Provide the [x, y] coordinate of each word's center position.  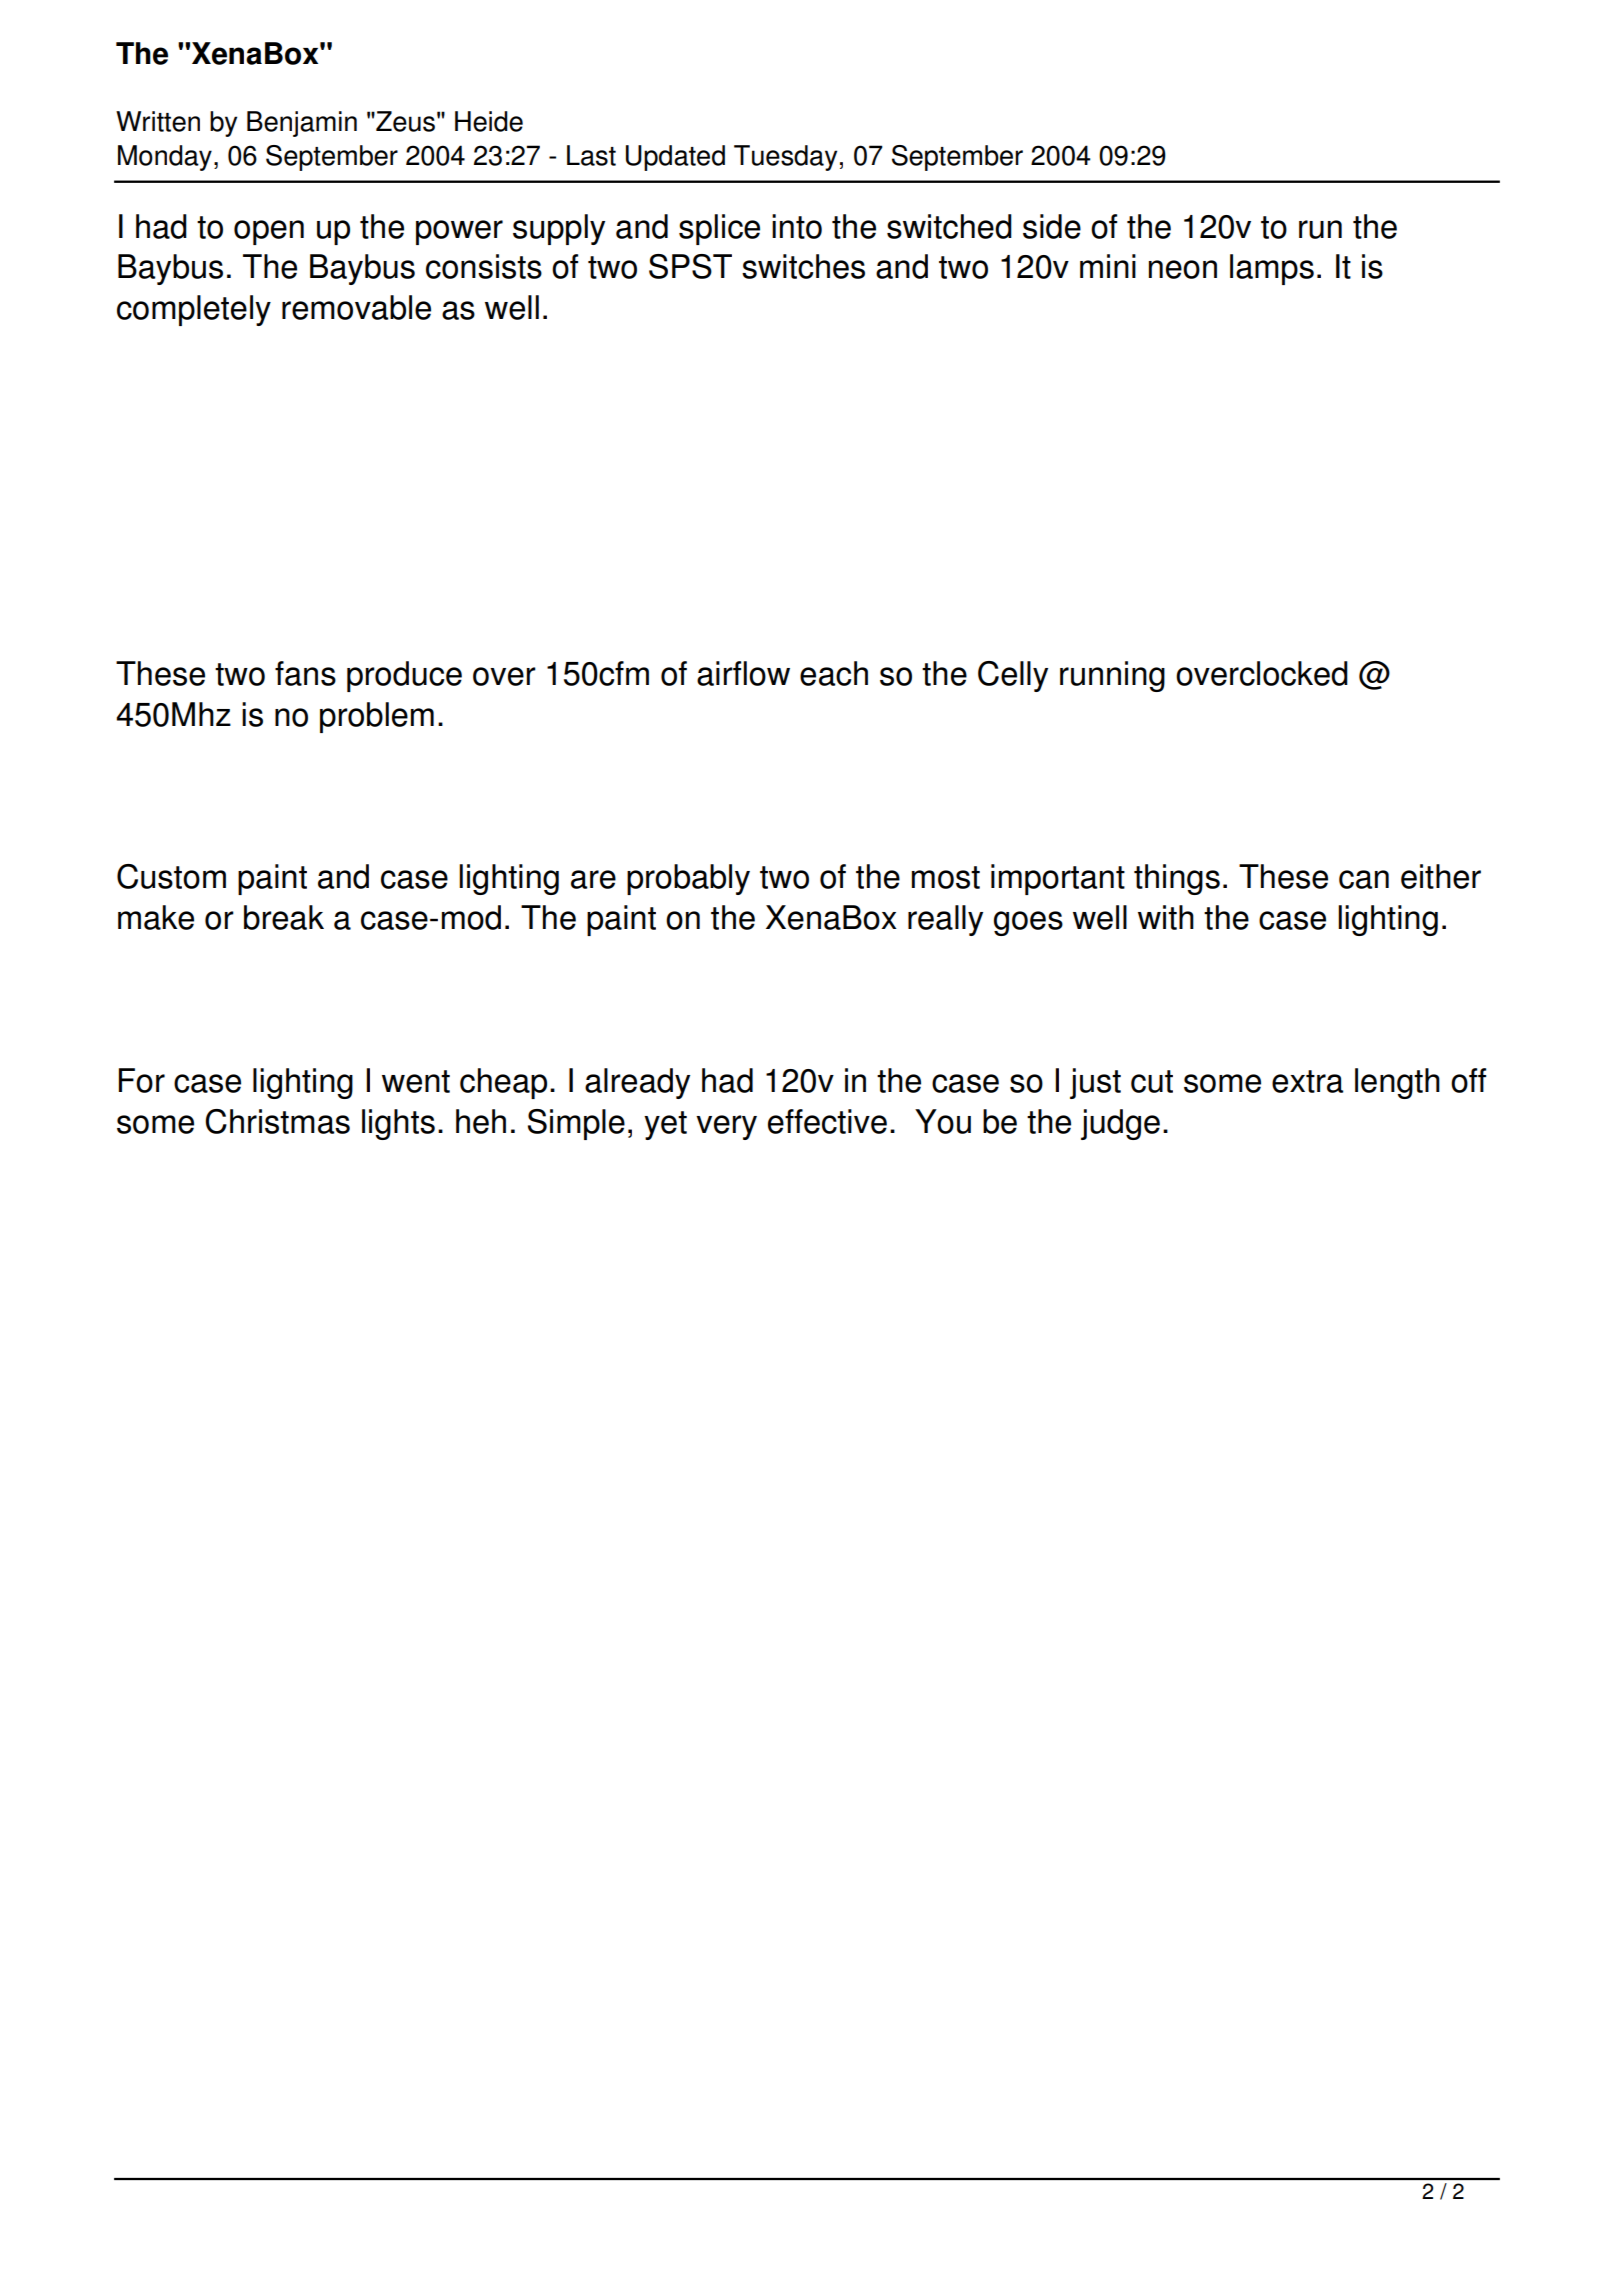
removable [356, 307]
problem [377, 717]
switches [803, 266]
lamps [1272, 269]
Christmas [277, 1121]
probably [688, 879]
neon [1183, 269]
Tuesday [785, 158]
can [1364, 879]
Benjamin [302, 124]
